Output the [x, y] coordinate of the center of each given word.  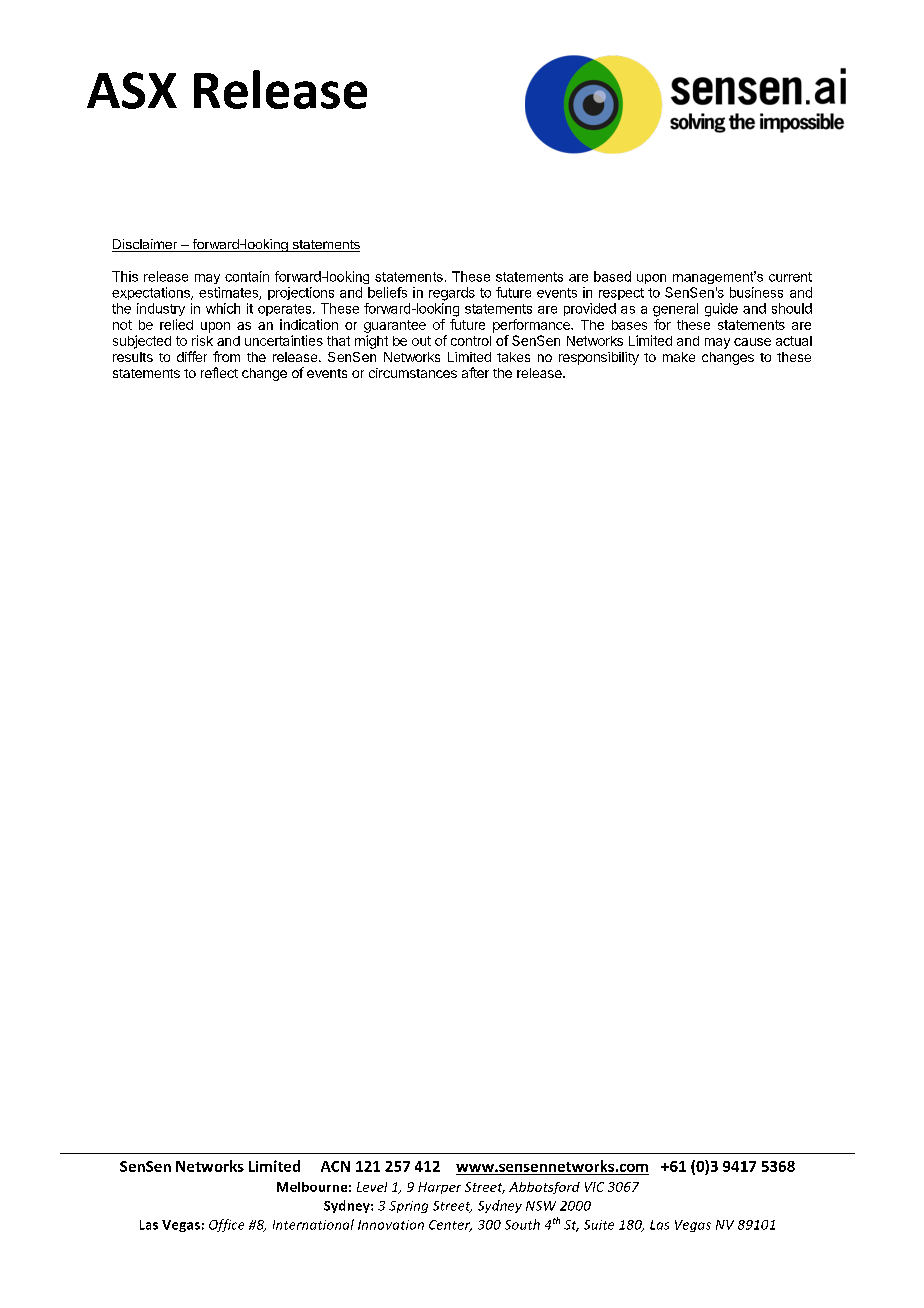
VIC [594, 1187]
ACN [335, 1166]
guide [721, 310]
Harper [439, 1188]
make [679, 357]
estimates [229, 293]
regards [452, 294]
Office [226, 1225]
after [475, 372]
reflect [219, 372]
